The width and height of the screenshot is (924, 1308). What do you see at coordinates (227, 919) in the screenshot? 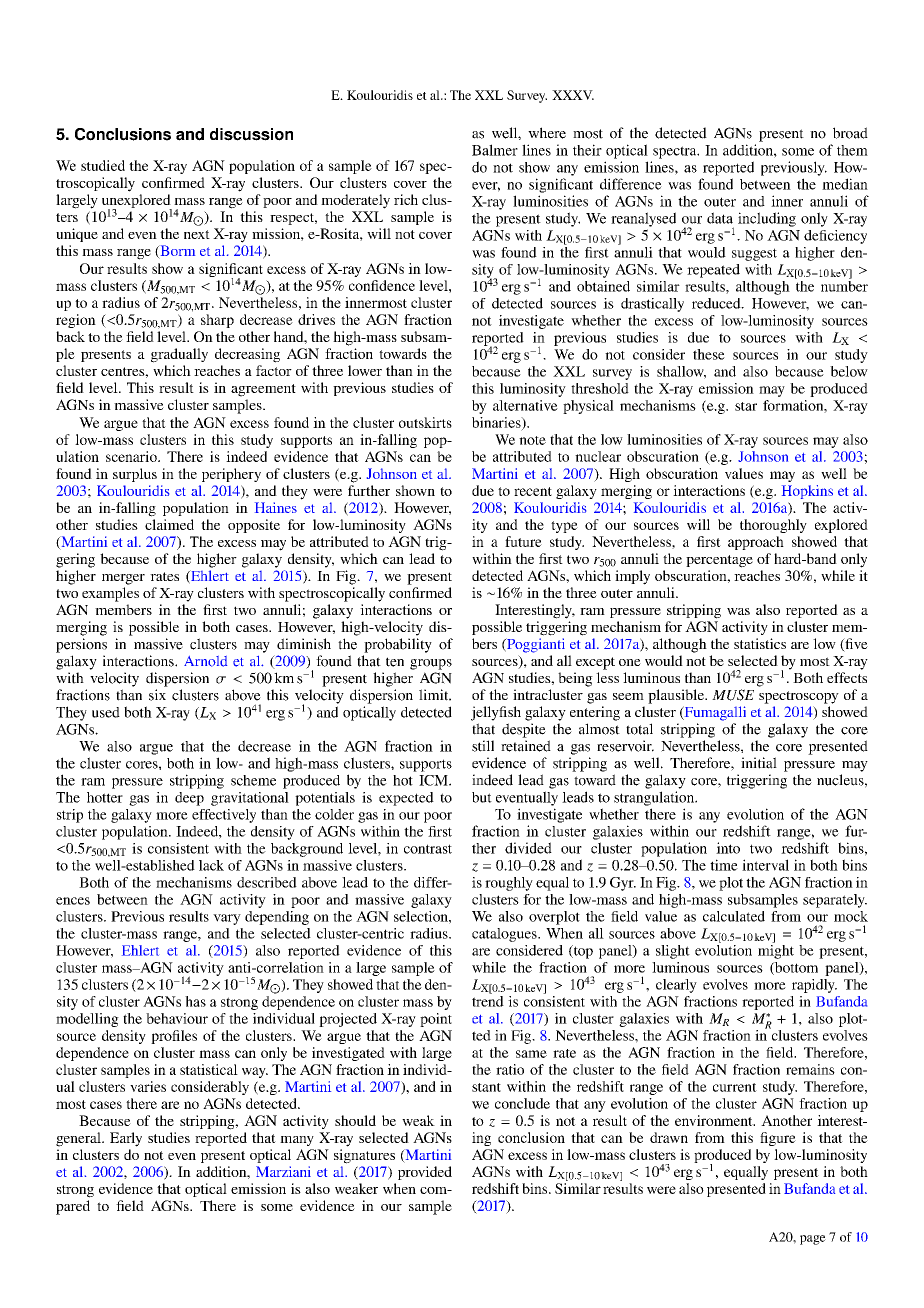
I see `vary` at bounding box center [227, 919].
